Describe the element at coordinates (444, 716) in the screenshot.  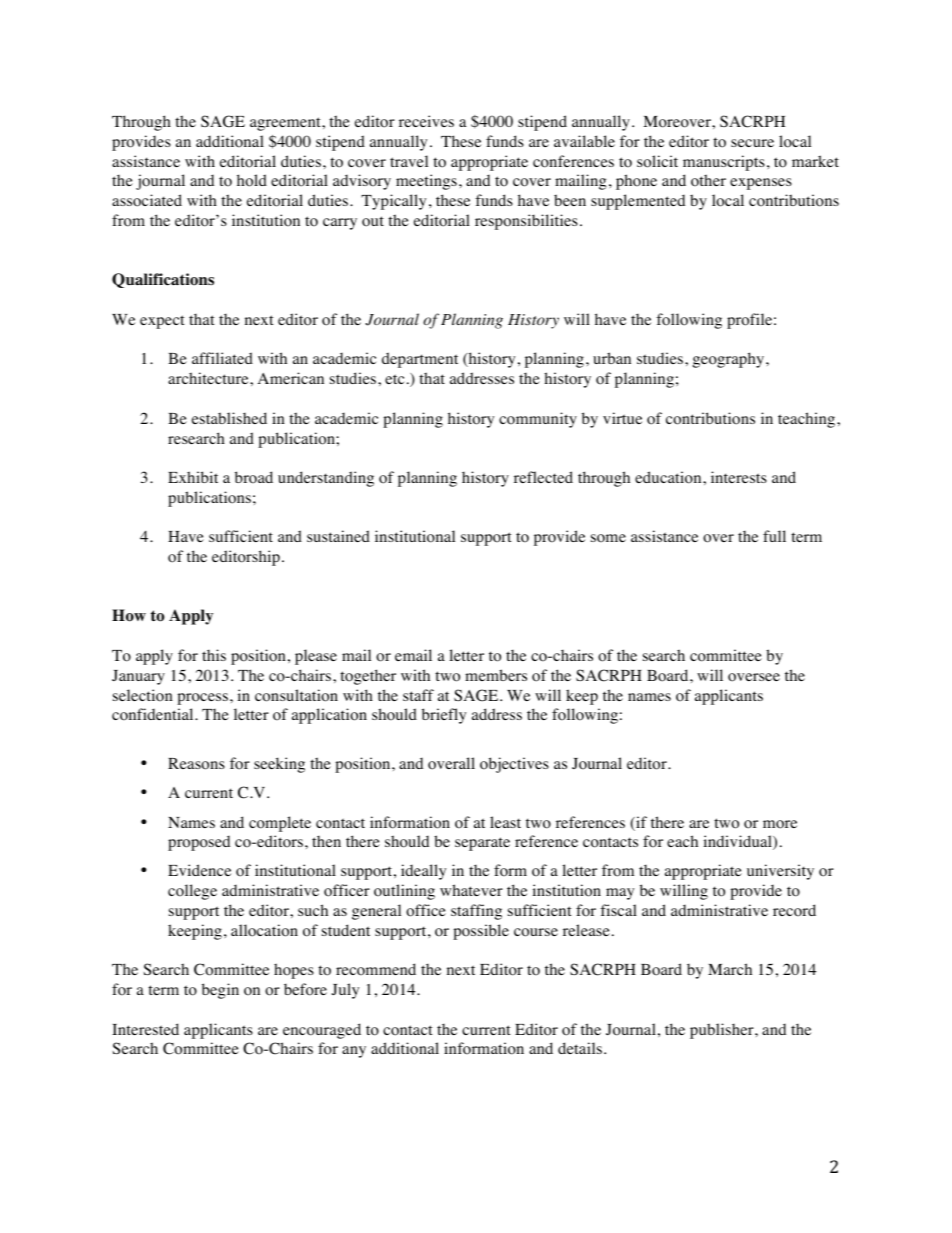
I see `briefly` at that location.
